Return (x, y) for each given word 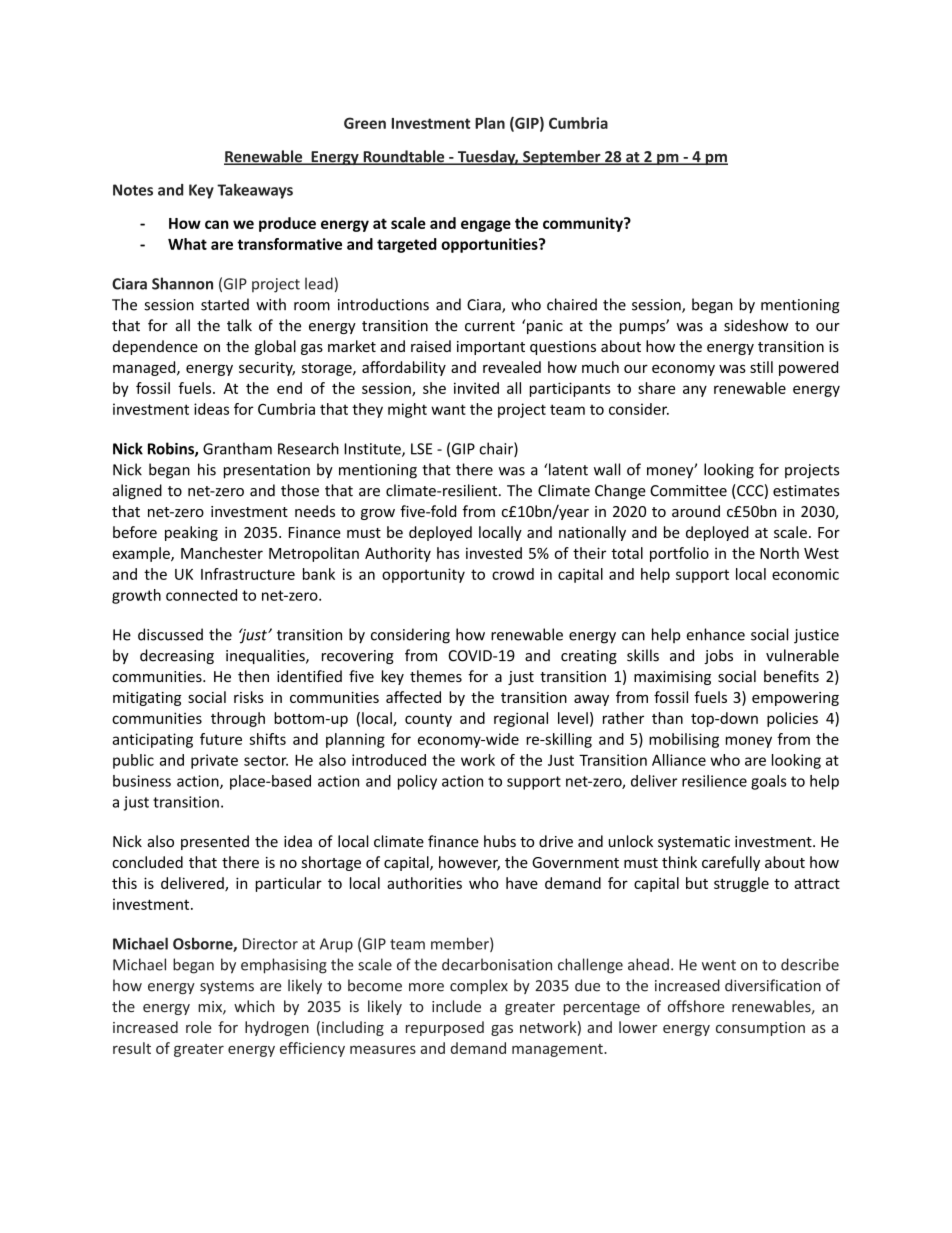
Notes (133, 190)
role (199, 1027)
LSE (421, 449)
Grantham (237, 448)
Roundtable (404, 157)
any (695, 391)
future (221, 739)
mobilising (684, 740)
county (428, 720)
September (562, 157)
